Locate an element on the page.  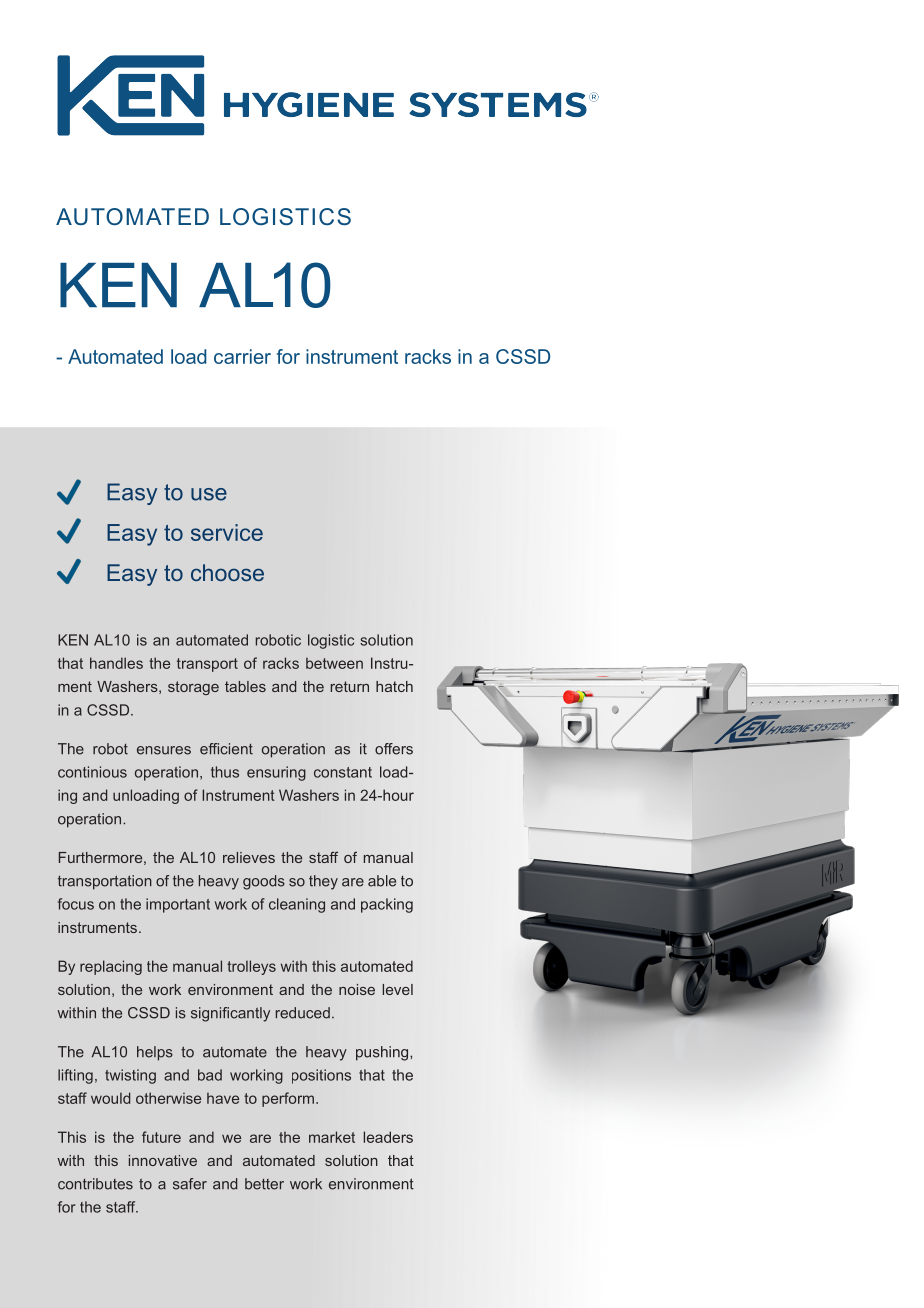
service is located at coordinates (227, 532).
